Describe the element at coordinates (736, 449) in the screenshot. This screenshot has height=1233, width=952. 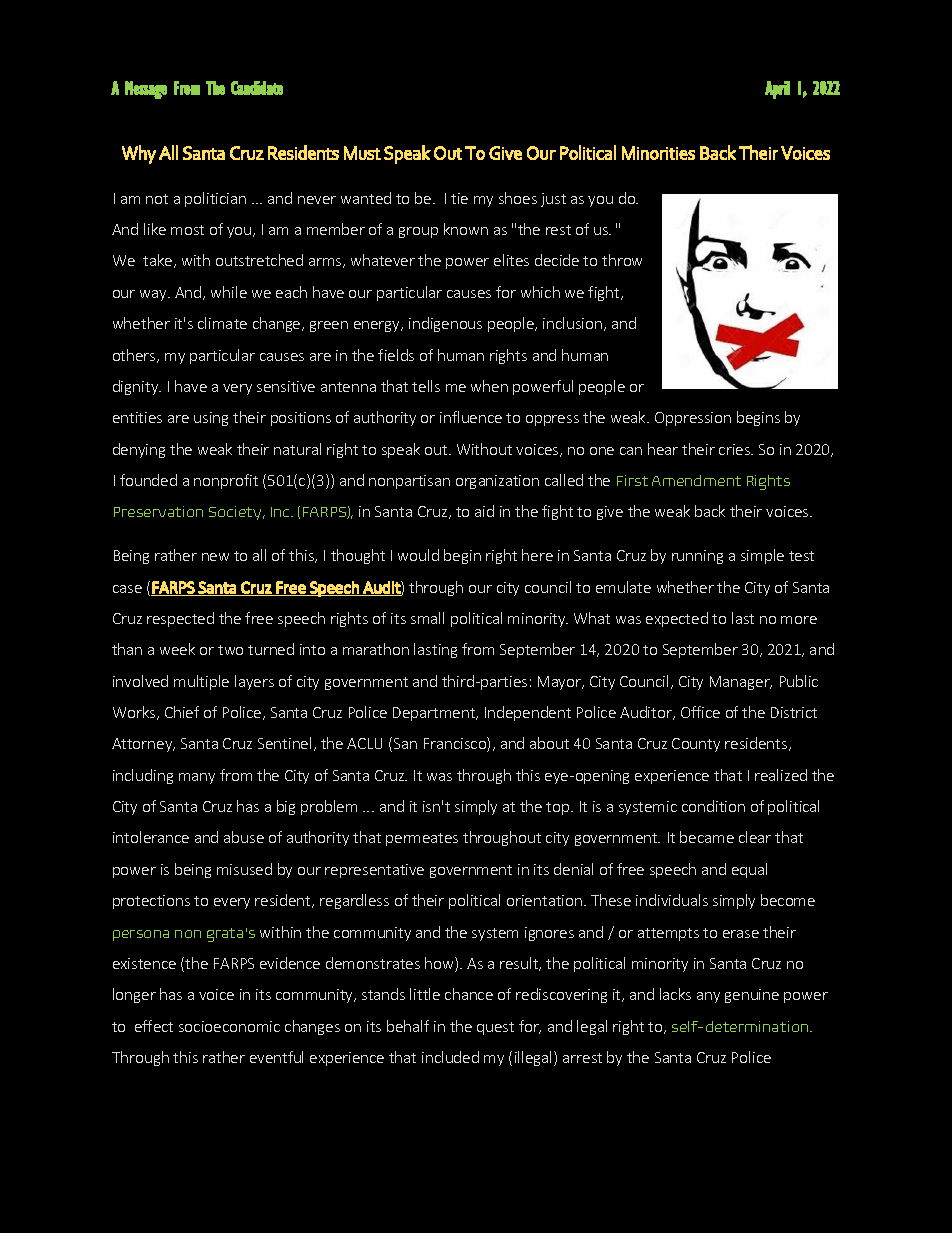
I see `cries` at that location.
